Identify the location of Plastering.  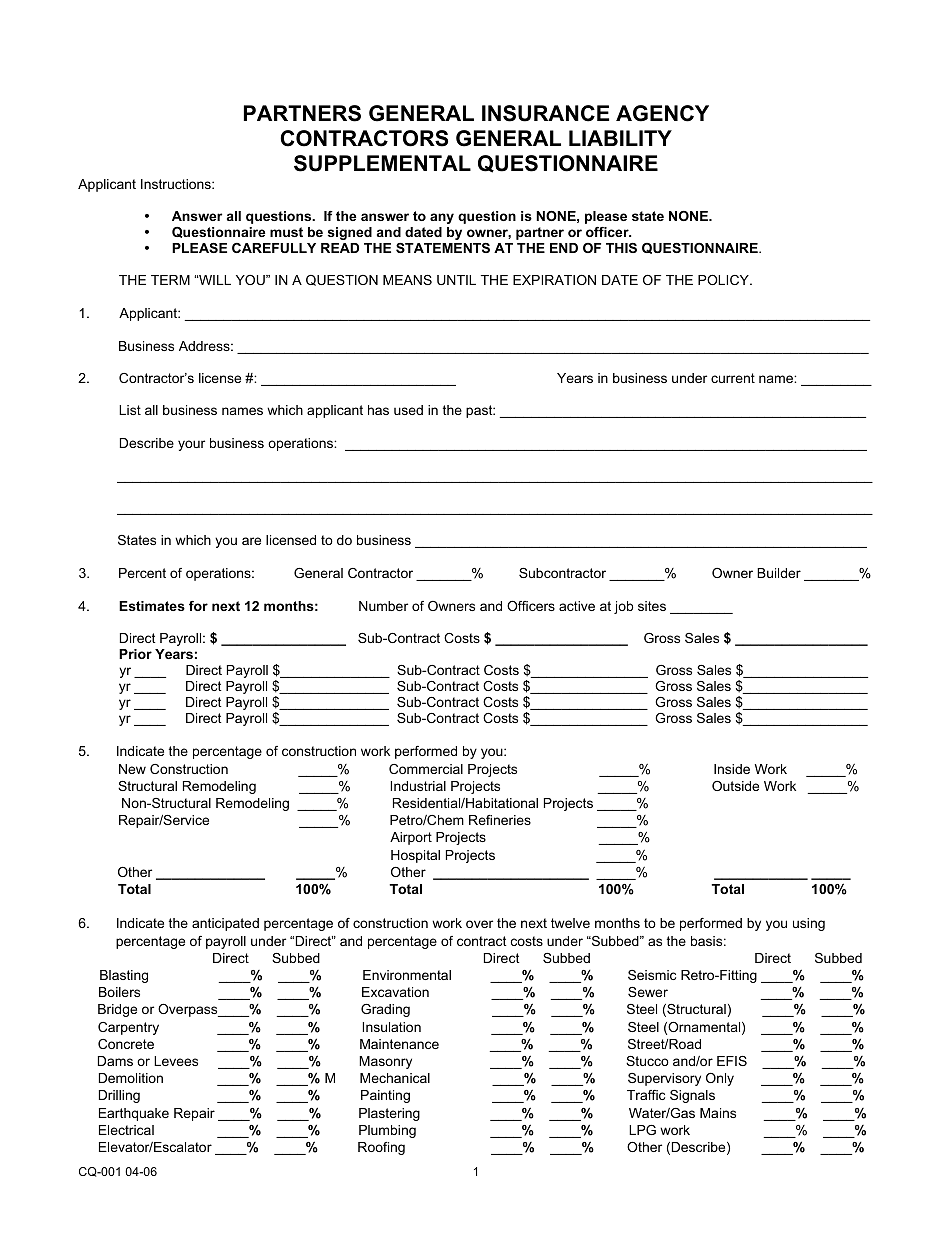
(389, 1114).
